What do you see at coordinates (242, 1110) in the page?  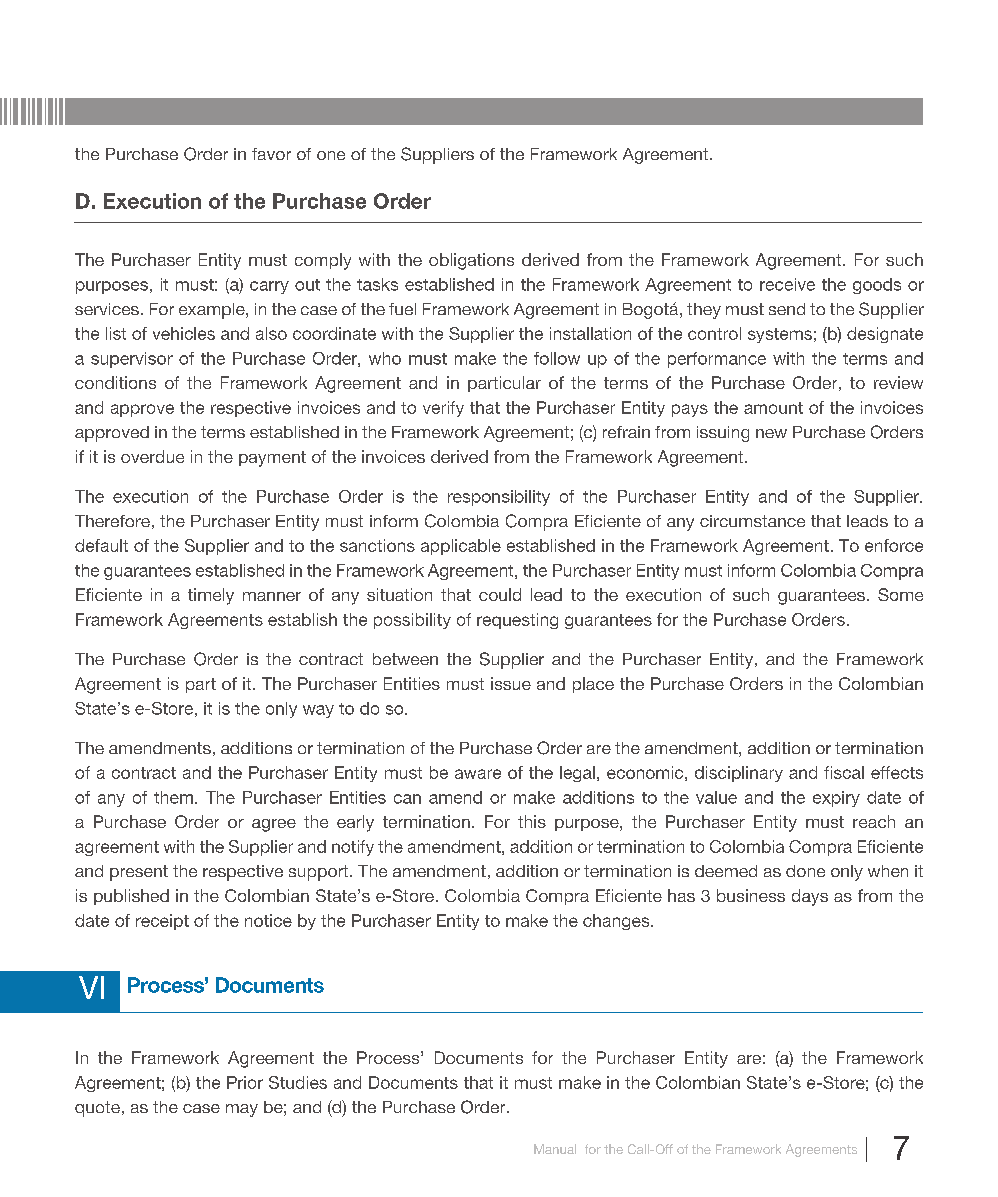 I see `may` at bounding box center [242, 1110].
